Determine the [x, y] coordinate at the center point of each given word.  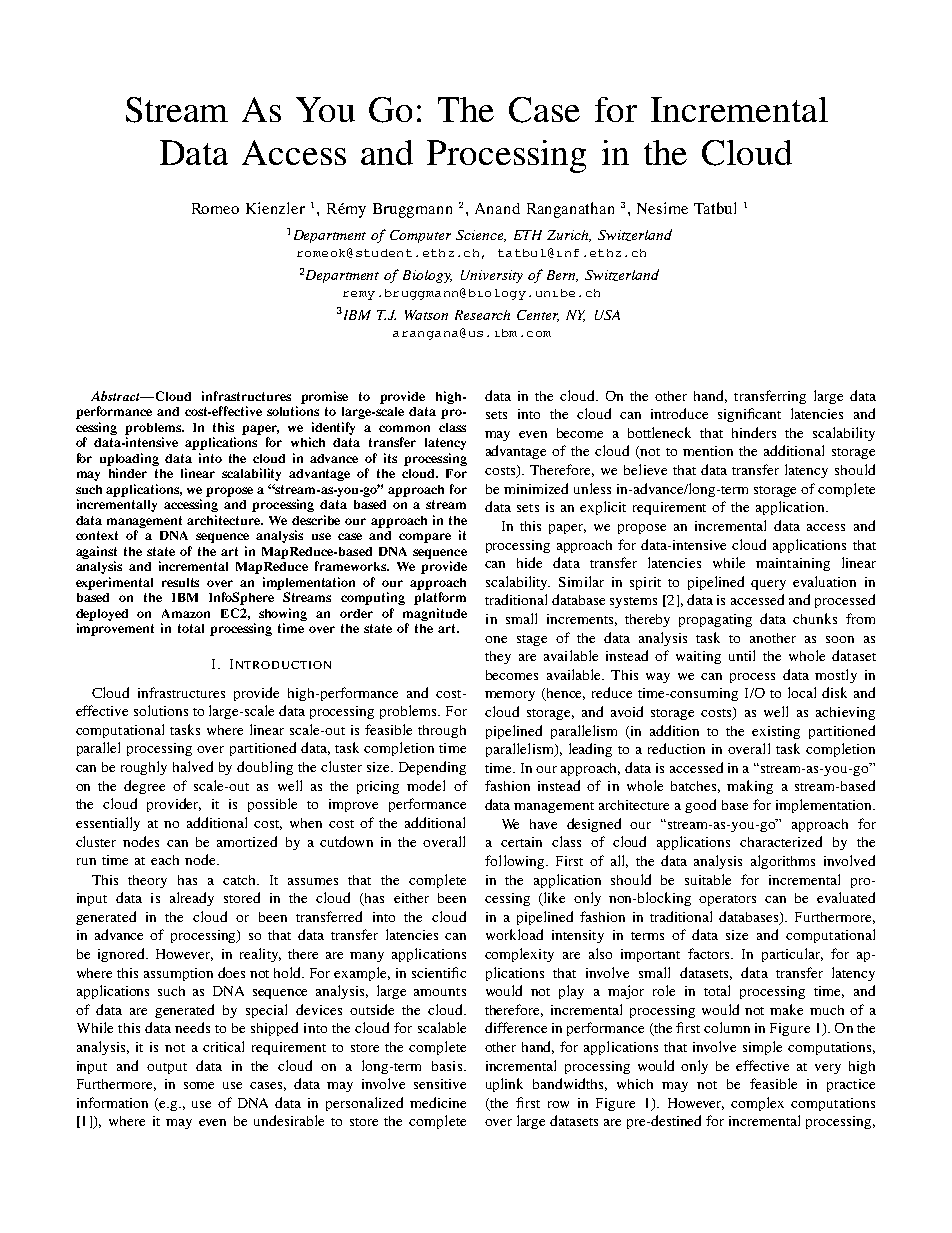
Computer [420, 236]
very [828, 1069]
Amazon [186, 613]
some [199, 1085]
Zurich [569, 236]
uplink [504, 1085]
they [498, 657]
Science [481, 236]
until [742, 655]
